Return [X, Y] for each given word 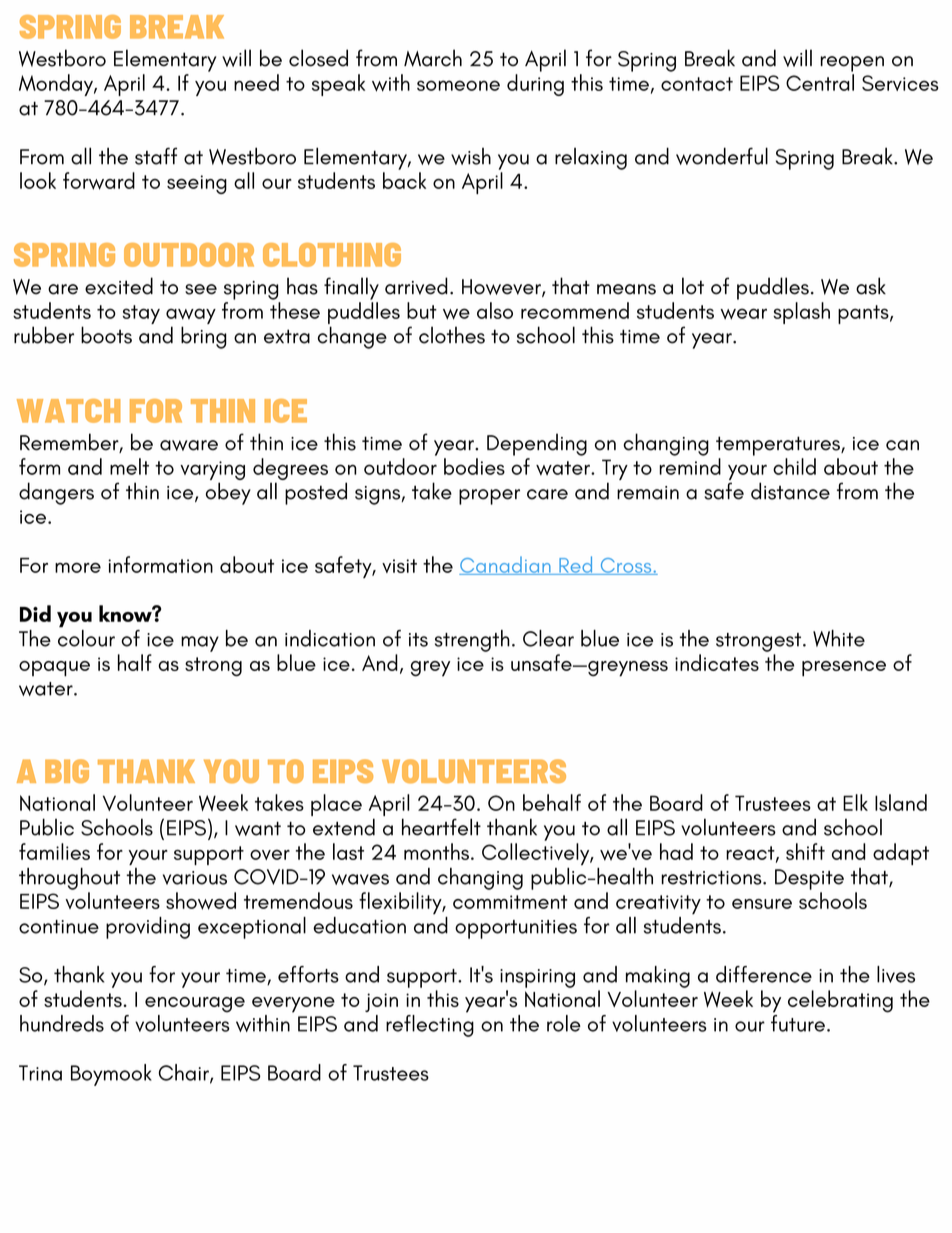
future [798, 1023]
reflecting [430, 1026]
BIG [67, 771]
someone [458, 85]
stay [141, 314]
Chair [185, 1073]
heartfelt [441, 827]
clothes [452, 335]
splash [801, 313]
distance [790, 491]
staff [156, 156]
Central [820, 82]
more [78, 567]
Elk [855, 802]
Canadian [506, 565]
